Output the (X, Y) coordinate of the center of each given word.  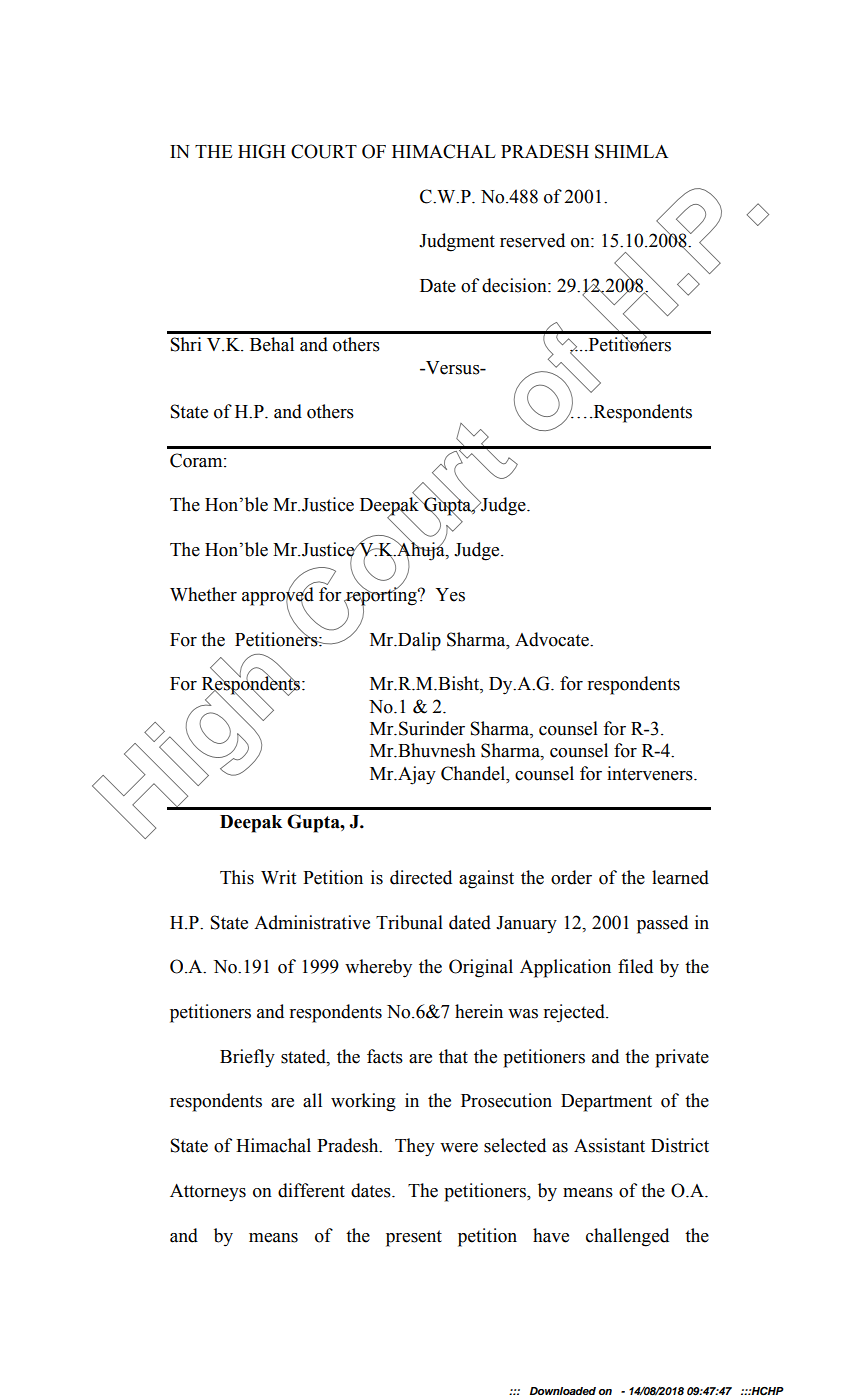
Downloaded (563, 1391)
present (414, 1238)
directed (421, 877)
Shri (186, 344)
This (237, 877)
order (571, 877)
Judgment (457, 242)
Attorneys (208, 1193)
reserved (532, 240)
